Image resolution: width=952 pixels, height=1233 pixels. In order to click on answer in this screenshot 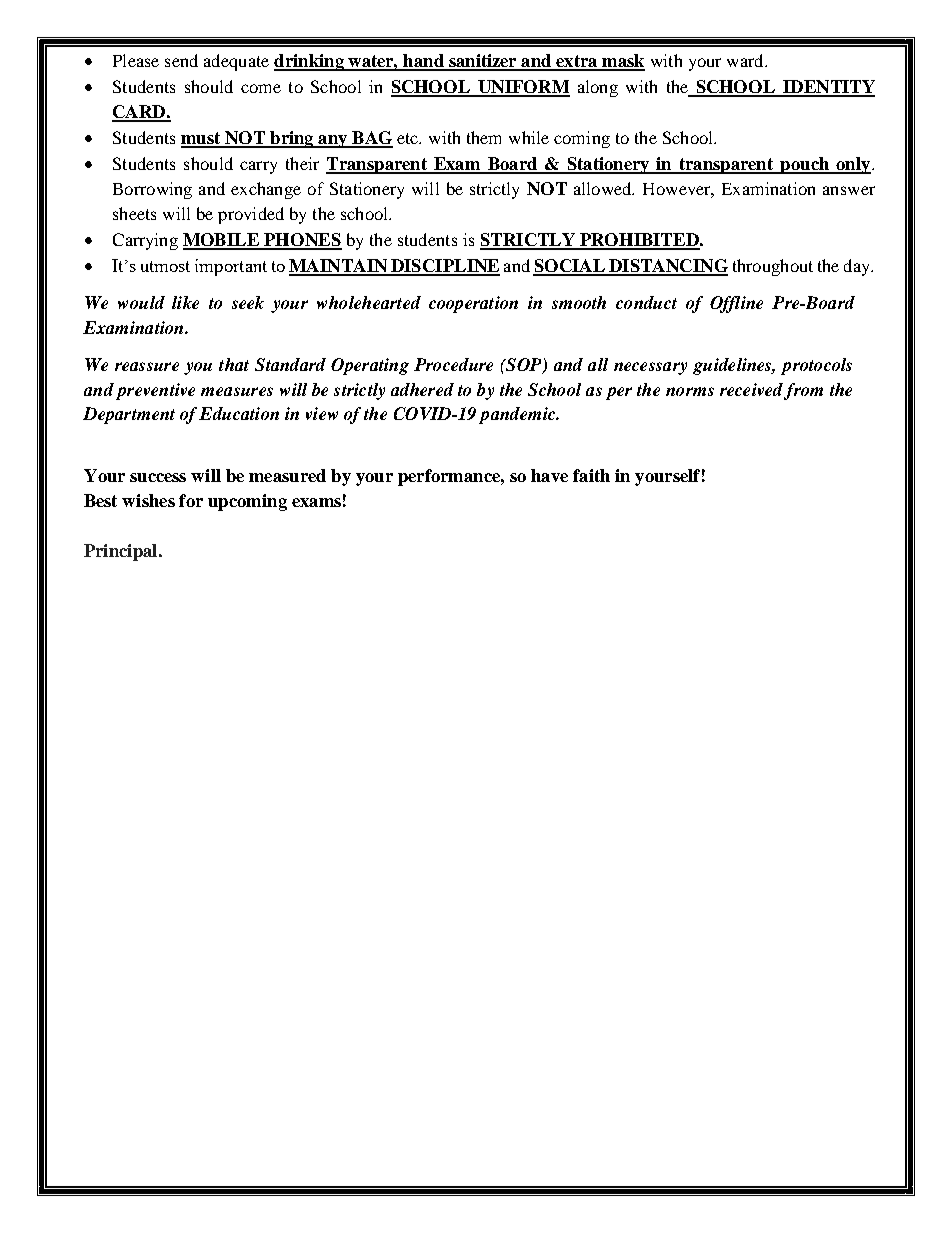, I will do `click(849, 190)`.
